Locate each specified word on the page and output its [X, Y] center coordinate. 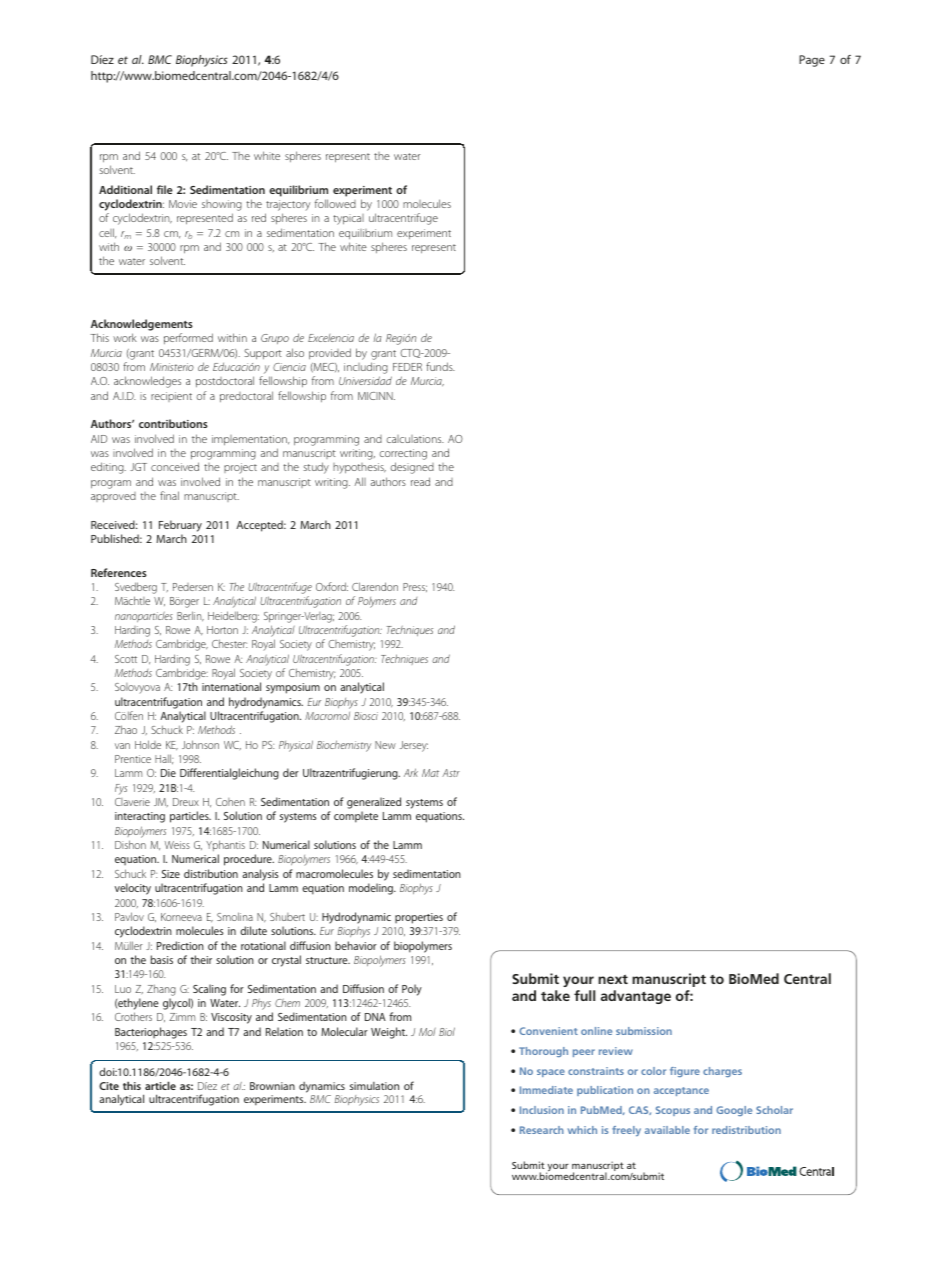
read [420, 481]
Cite [109, 1086]
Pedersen [193, 587]
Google [734, 1111]
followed [335, 203]
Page [812, 61]
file [165, 189]
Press [415, 587]
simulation [374, 1086]
